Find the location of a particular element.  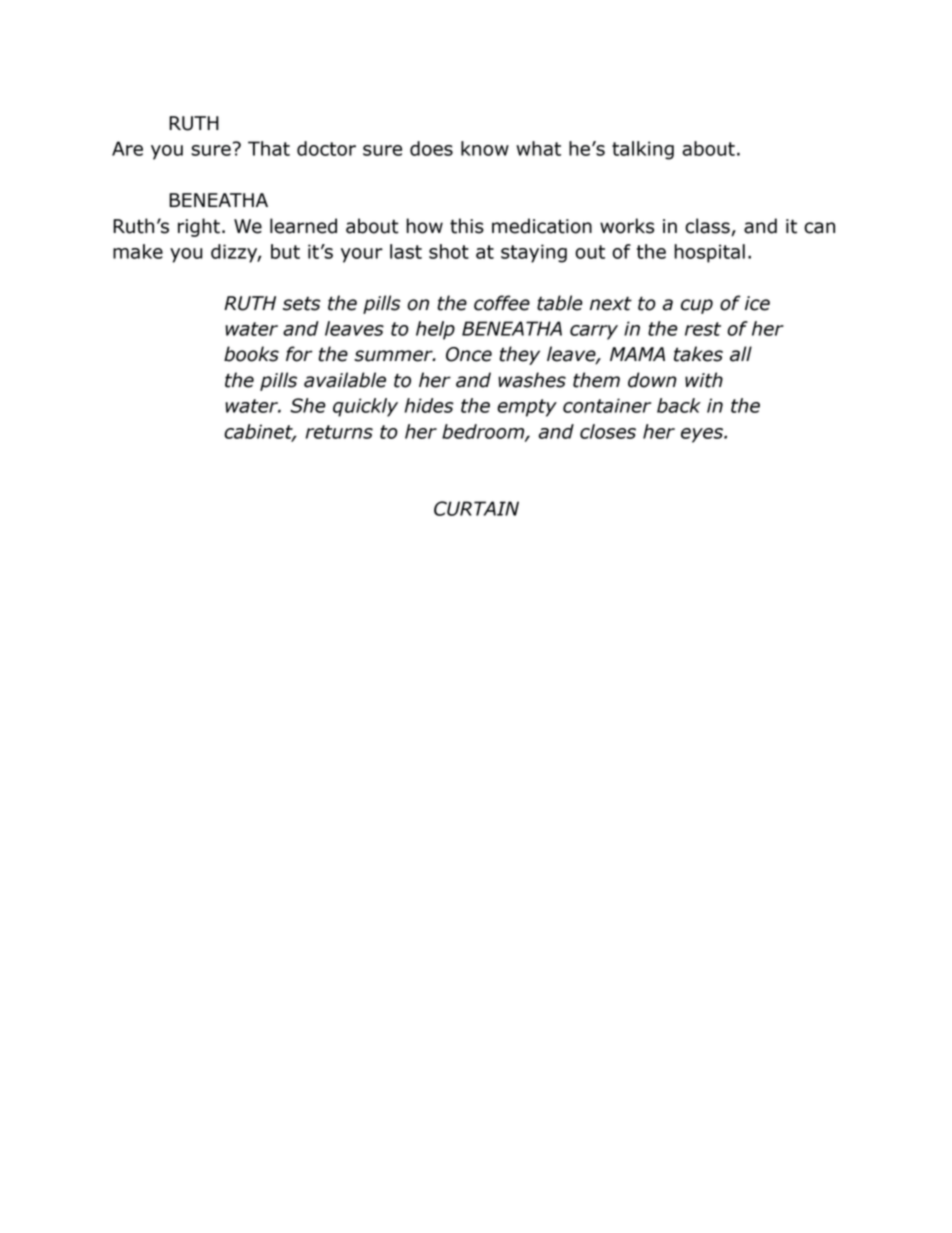

That is located at coordinates (269, 148).
